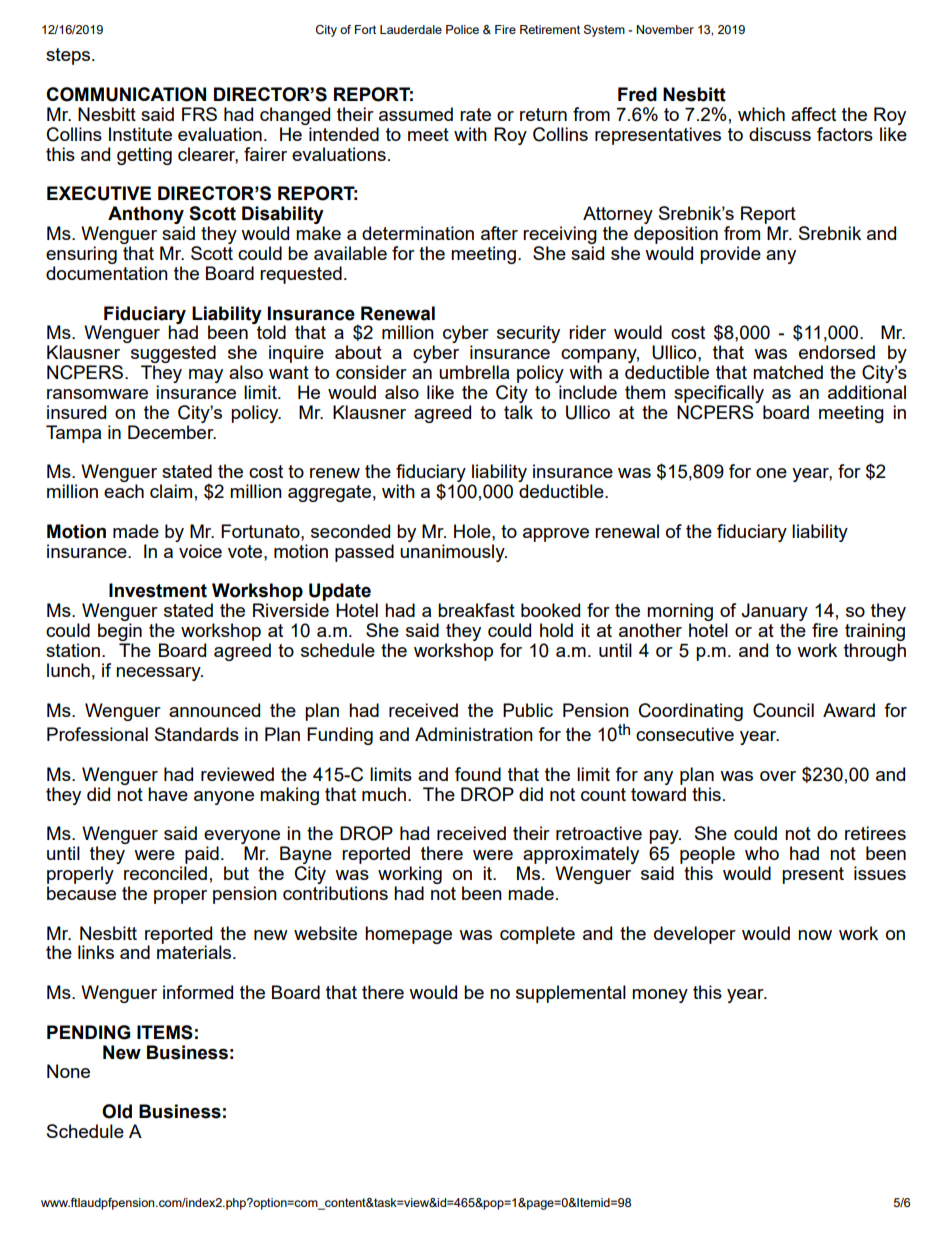 This screenshot has height=1233, width=952. I want to click on who, so click(762, 853).
